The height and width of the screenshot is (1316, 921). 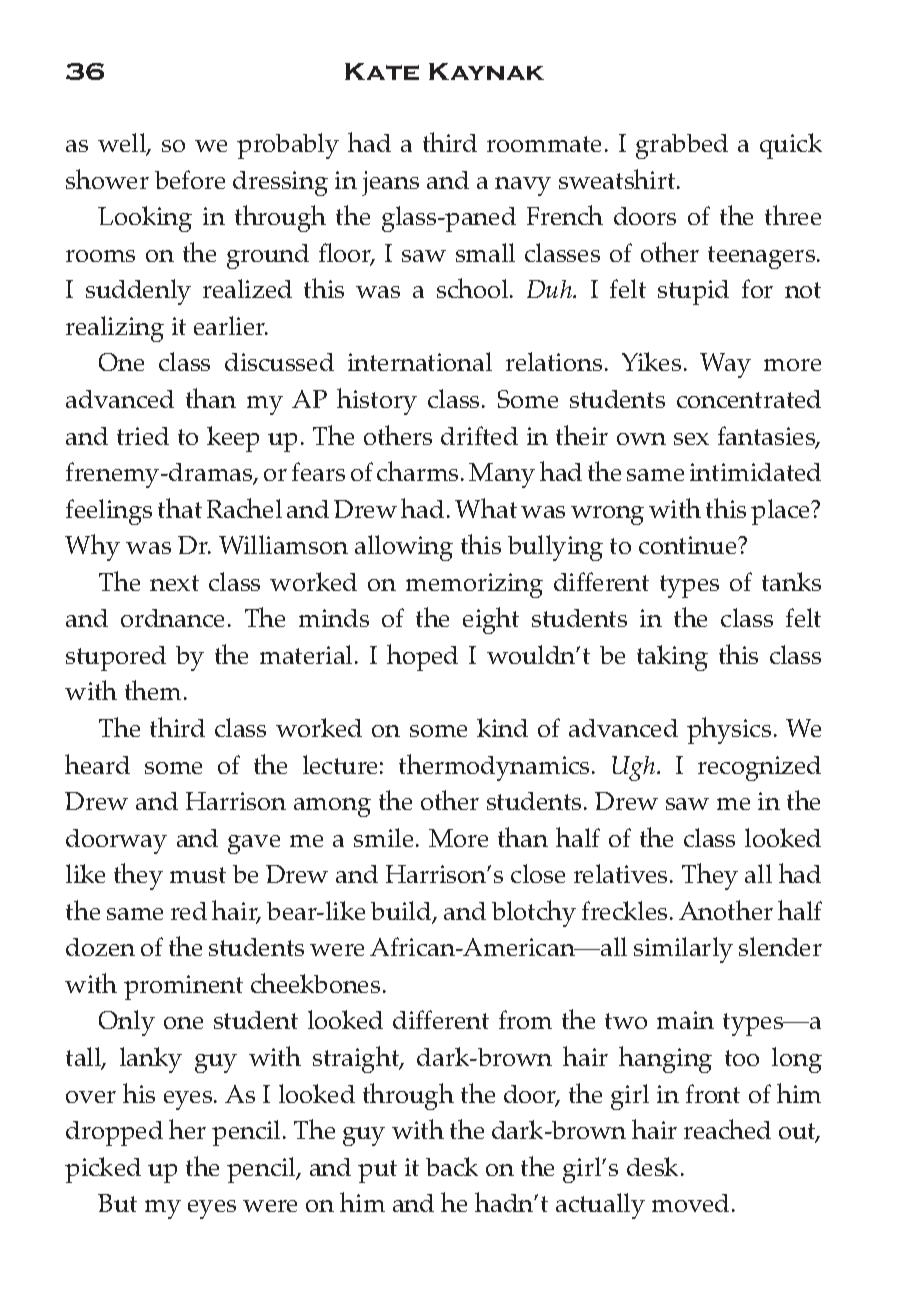 What do you see at coordinates (672, 658) in the screenshot?
I see `taking` at bounding box center [672, 658].
